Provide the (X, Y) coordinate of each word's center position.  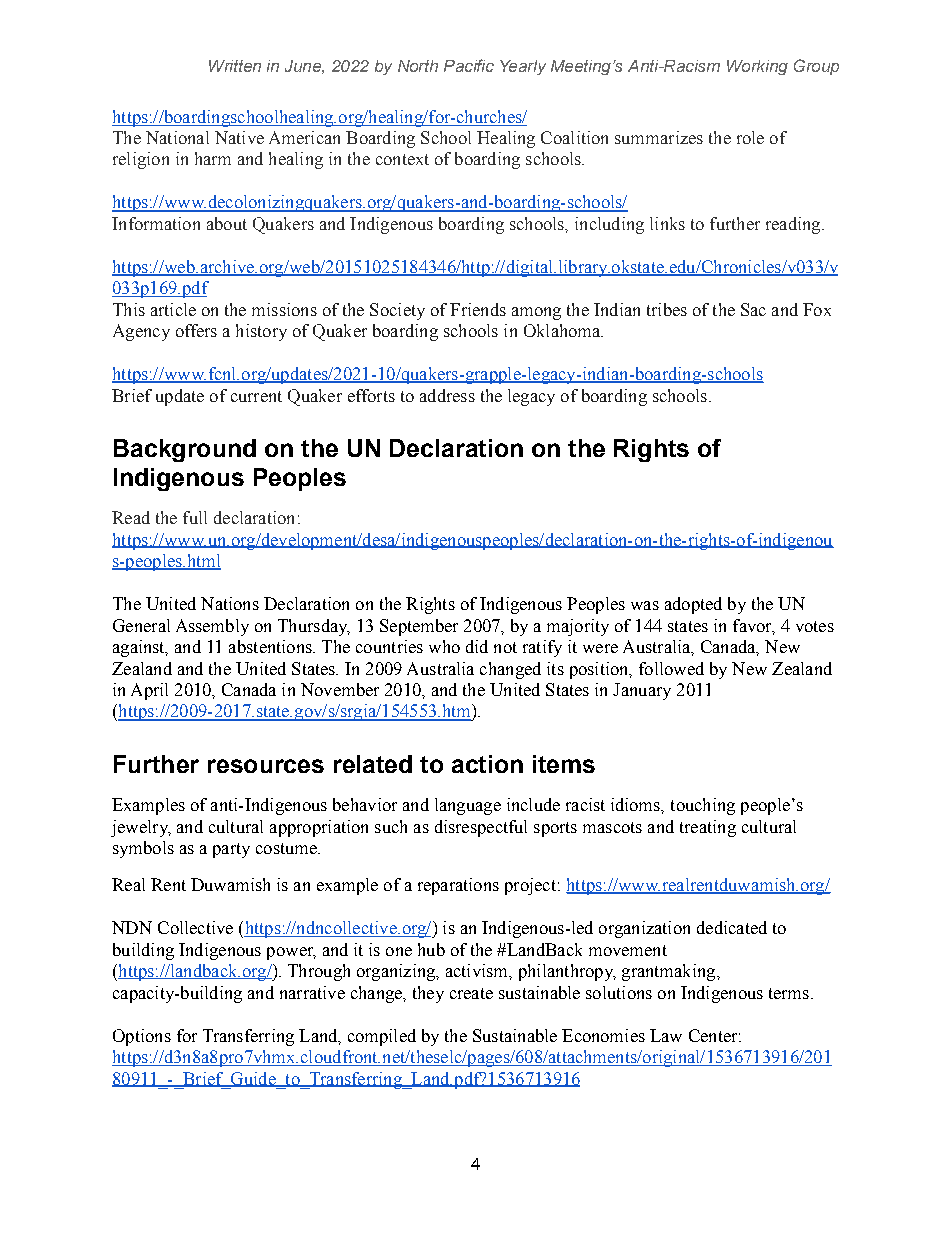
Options (142, 1037)
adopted (693, 605)
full (195, 517)
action (487, 764)
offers (196, 330)
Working (757, 67)
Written (235, 66)
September (419, 627)
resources (266, 766)
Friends (478, 309)
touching (703, 806)
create (471, 993)
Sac (753, 309)
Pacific (469, 65)
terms (789, 993)
